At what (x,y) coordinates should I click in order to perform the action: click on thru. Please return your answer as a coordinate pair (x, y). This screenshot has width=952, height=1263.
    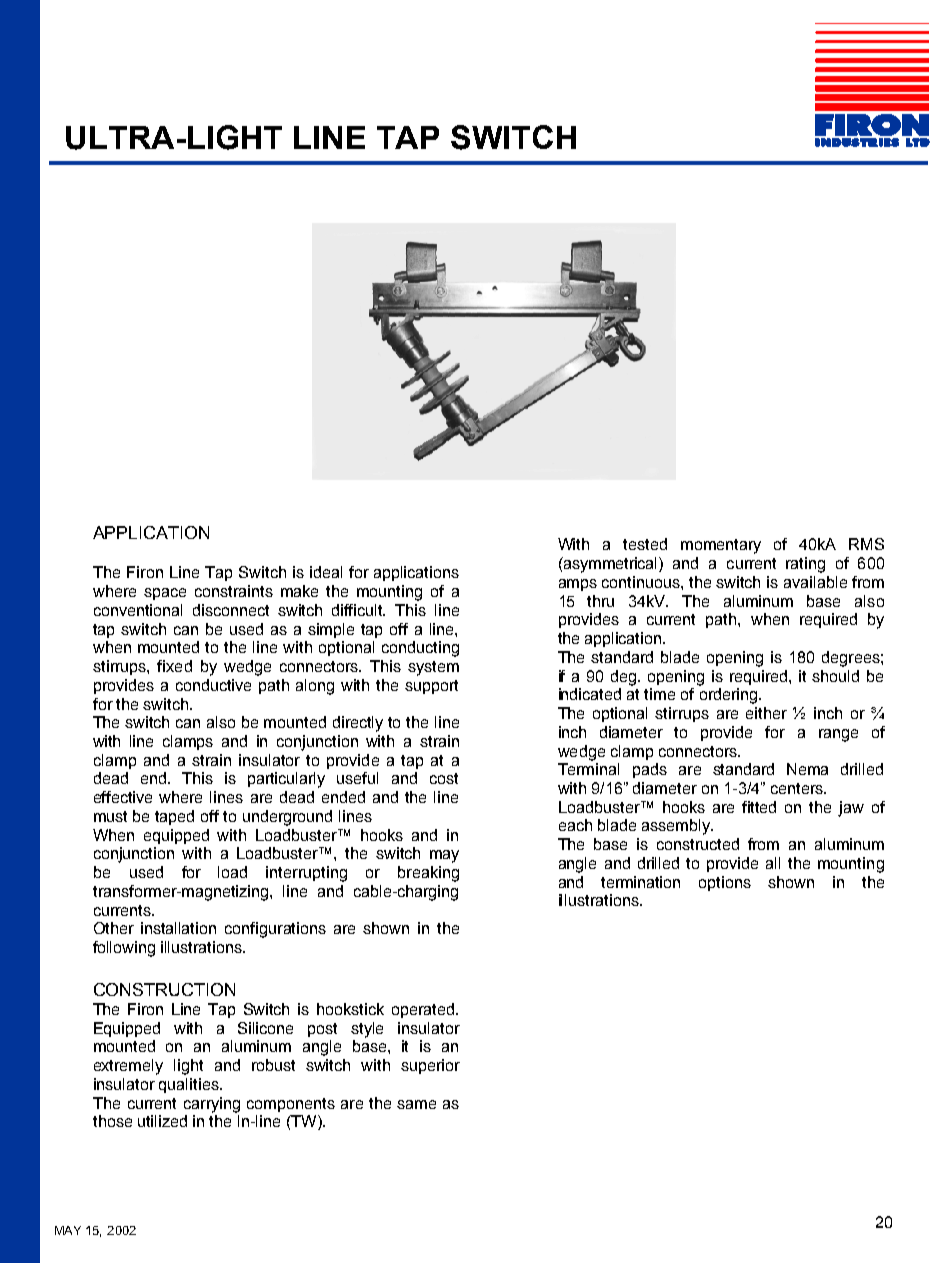
    Looking at the image, I should click on (600, 601).
